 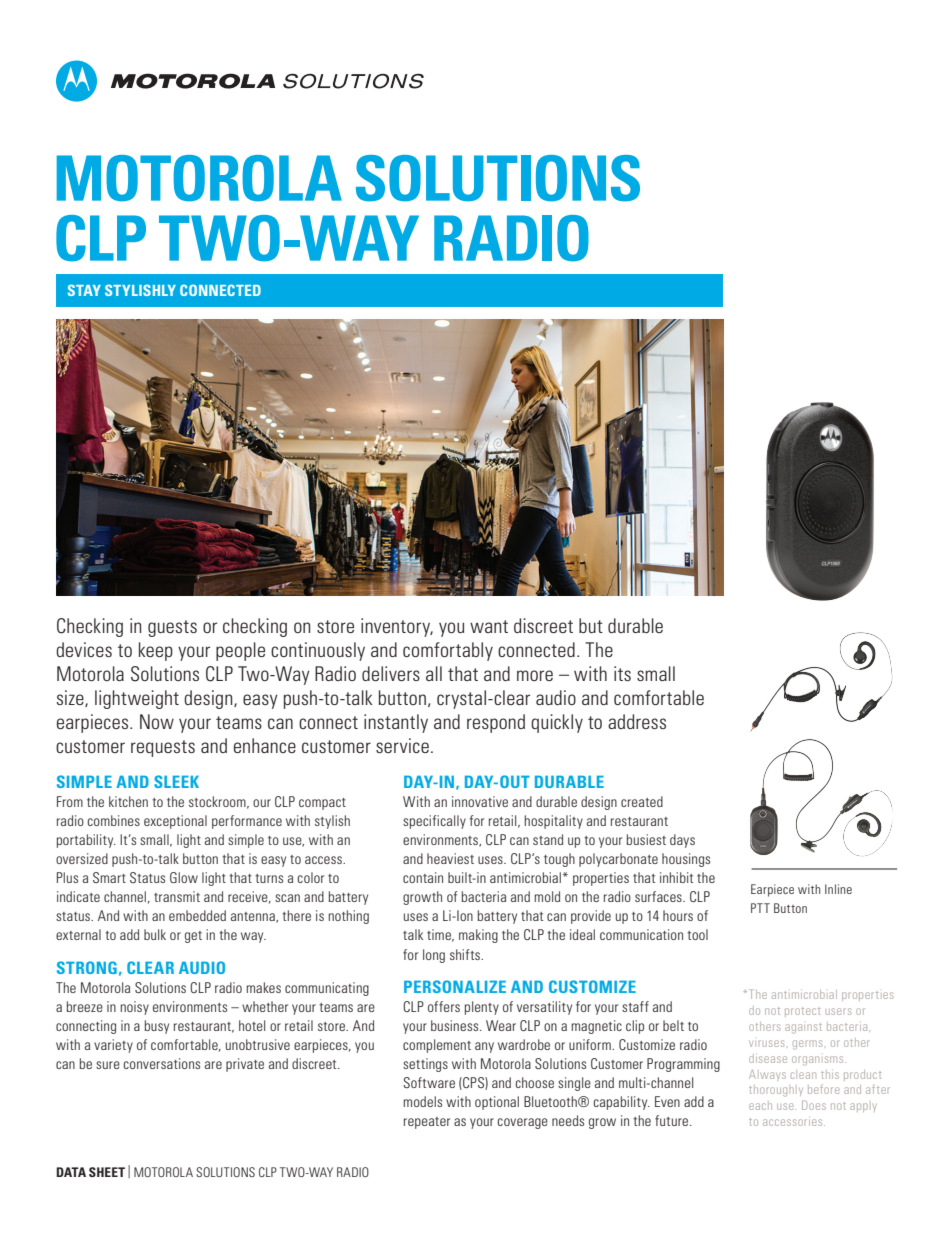 I want to click on guests, so click(x=172, y=628).
